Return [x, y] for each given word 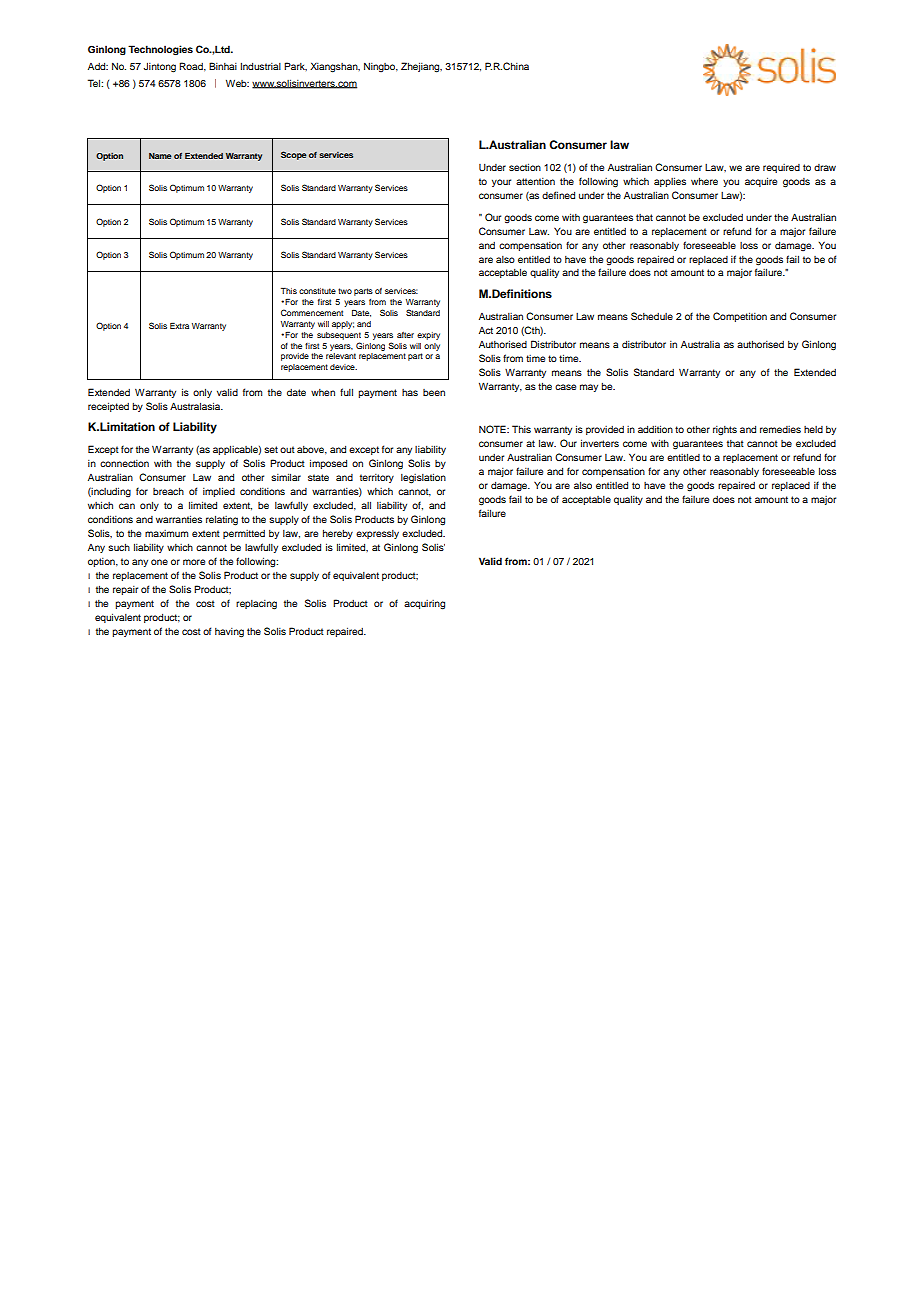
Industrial [260, 66]
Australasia [196, 406]
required [781, 168]
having [229, 633]
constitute [317, 291]
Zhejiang [421, 67]
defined [558, 195]
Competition [740, 317]
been [434, 392]
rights [725, 431]
